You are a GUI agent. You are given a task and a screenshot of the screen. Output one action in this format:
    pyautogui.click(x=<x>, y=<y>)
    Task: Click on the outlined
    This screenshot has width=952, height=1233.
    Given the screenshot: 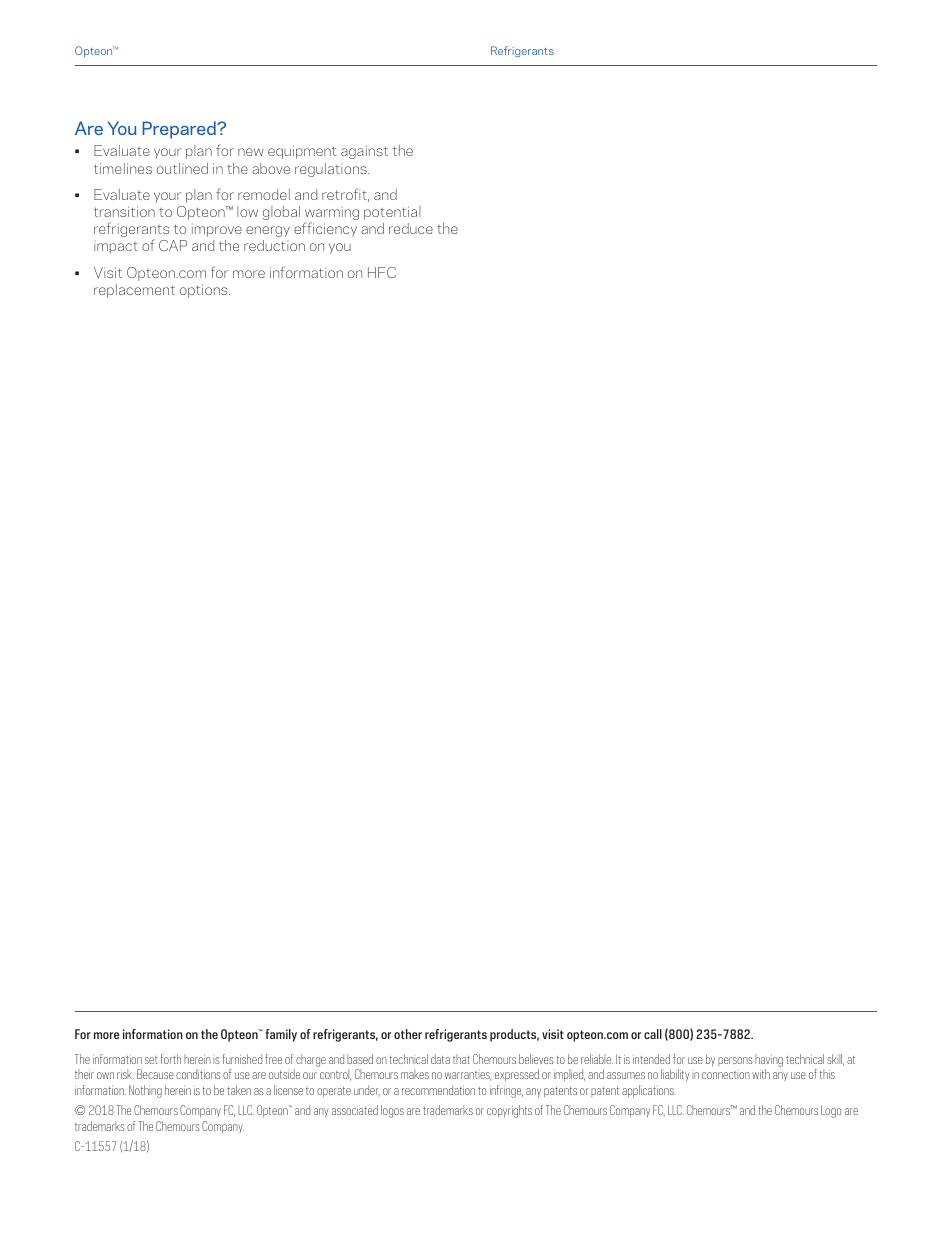 What is the action you would take?
    pyautogui.click(x=182, y=168)
